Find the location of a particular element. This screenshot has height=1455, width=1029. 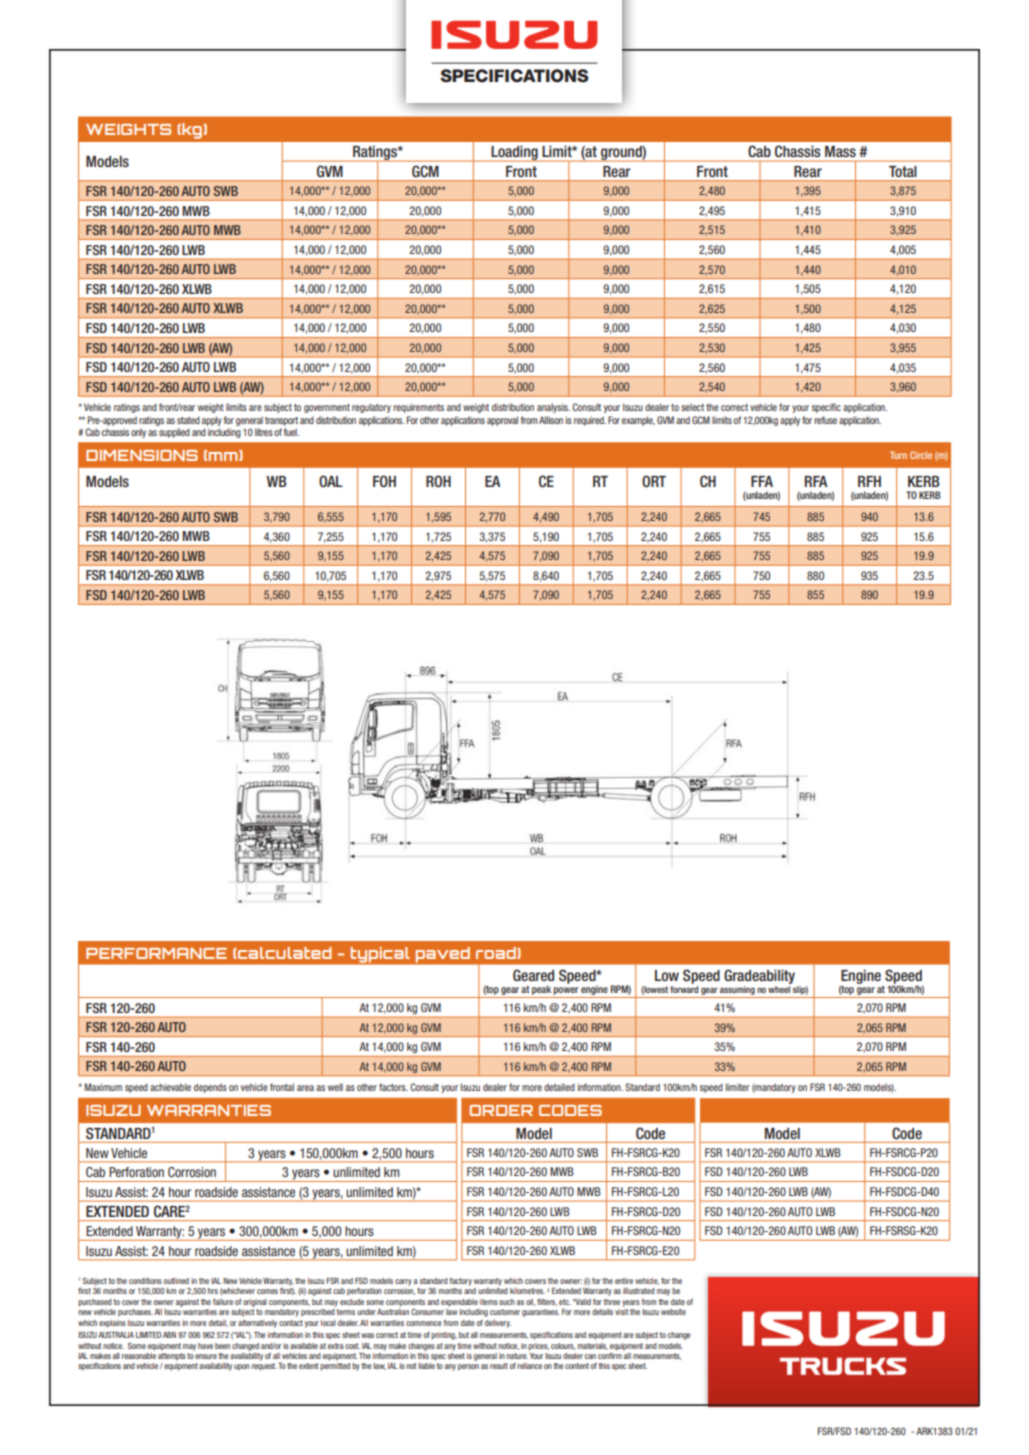

delivery is located at coordinates (498, 1324).
